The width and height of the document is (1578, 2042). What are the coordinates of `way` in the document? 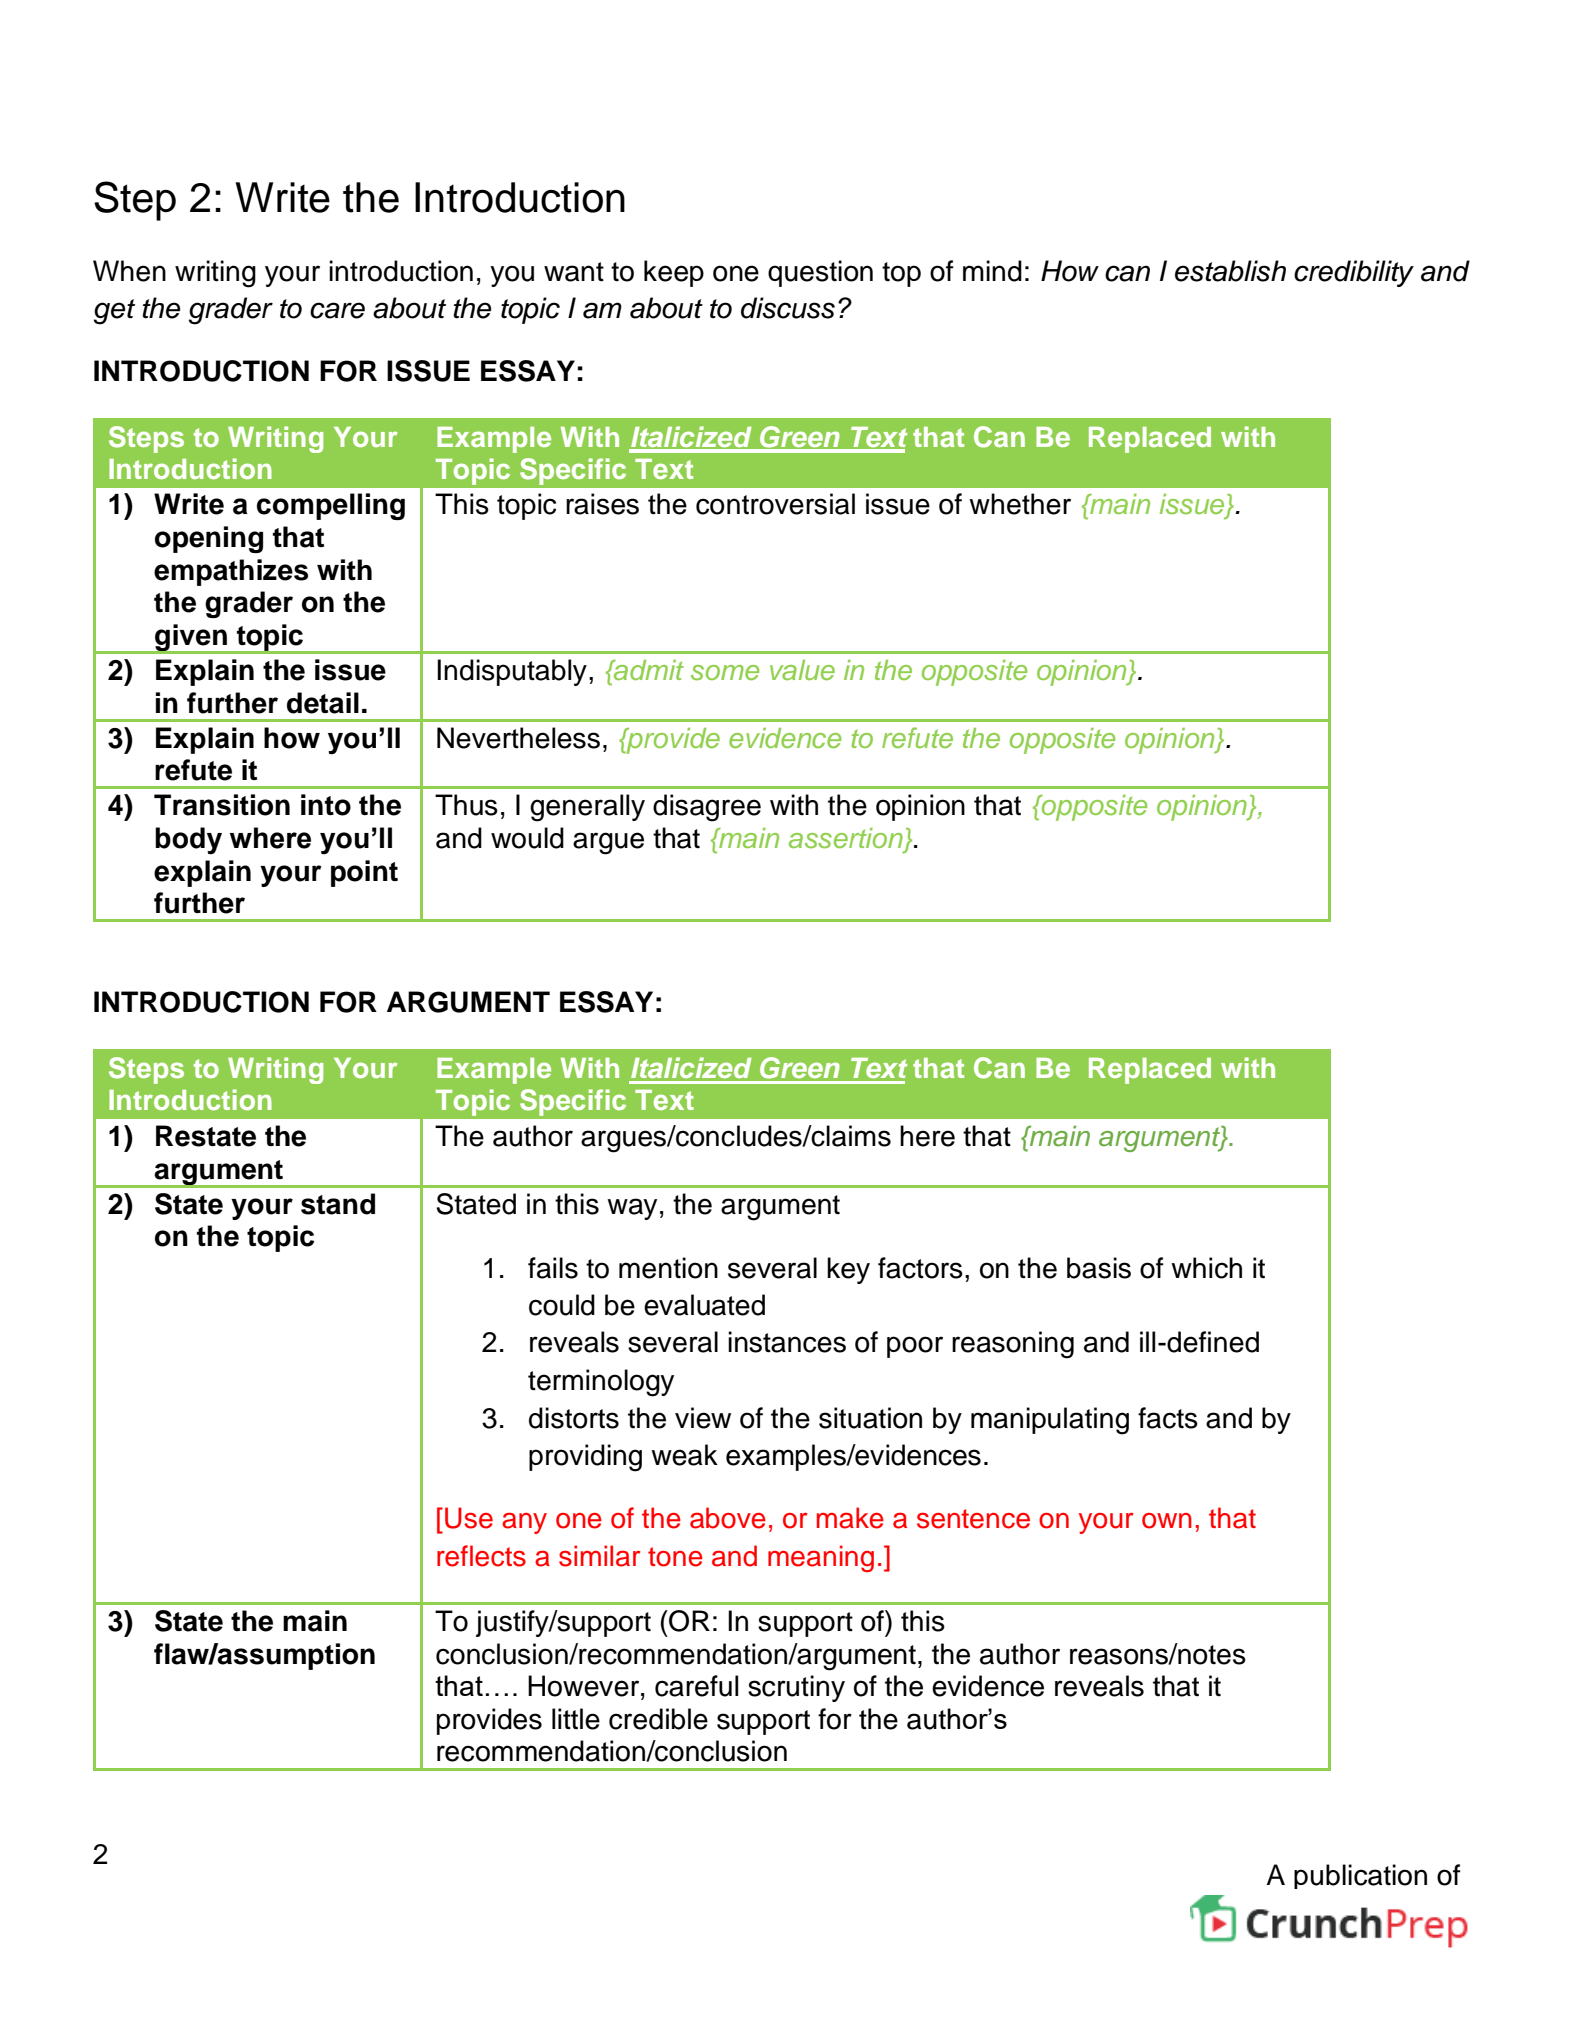 It's located at (632, 1209).
